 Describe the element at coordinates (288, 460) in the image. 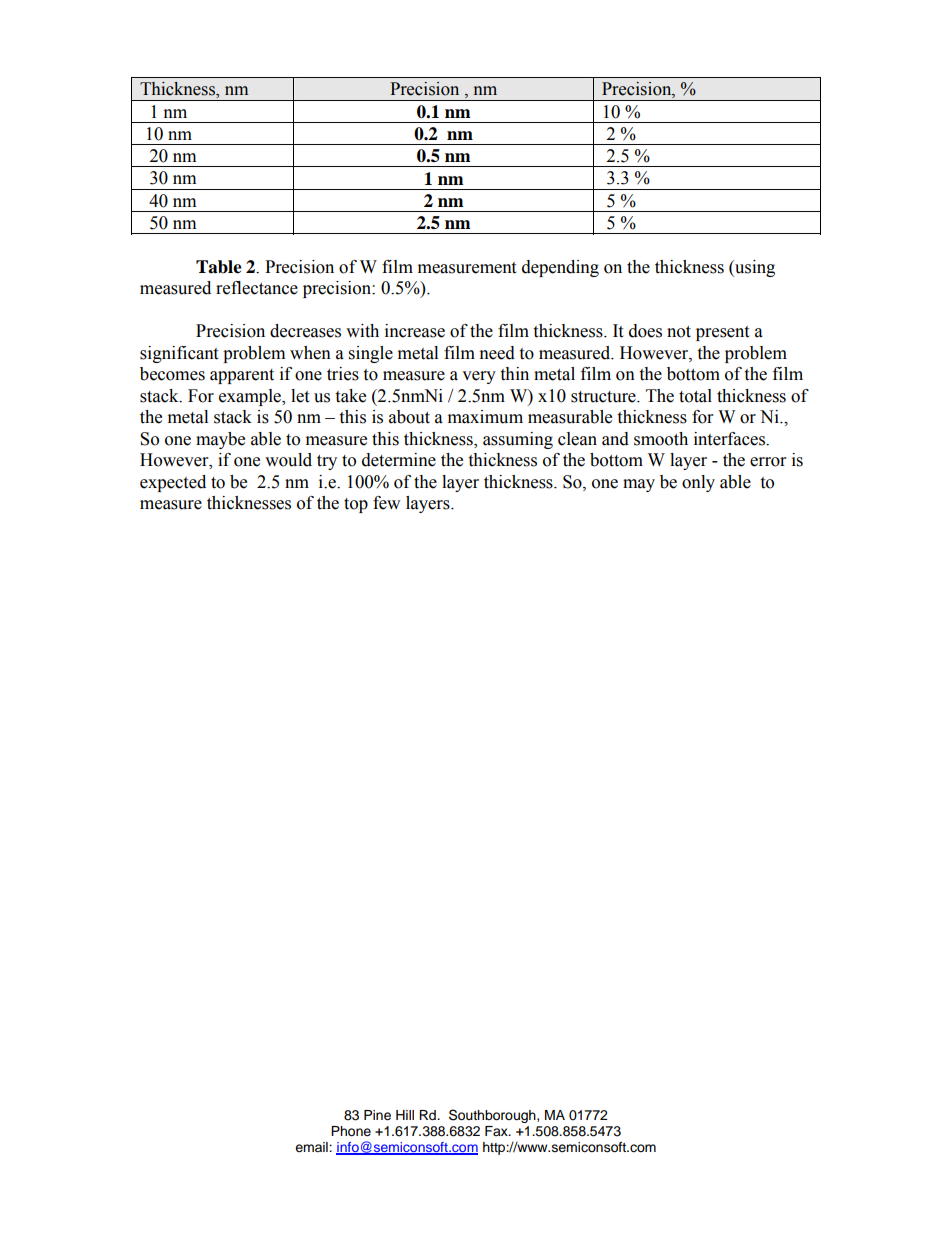

I see `would` at that location.
